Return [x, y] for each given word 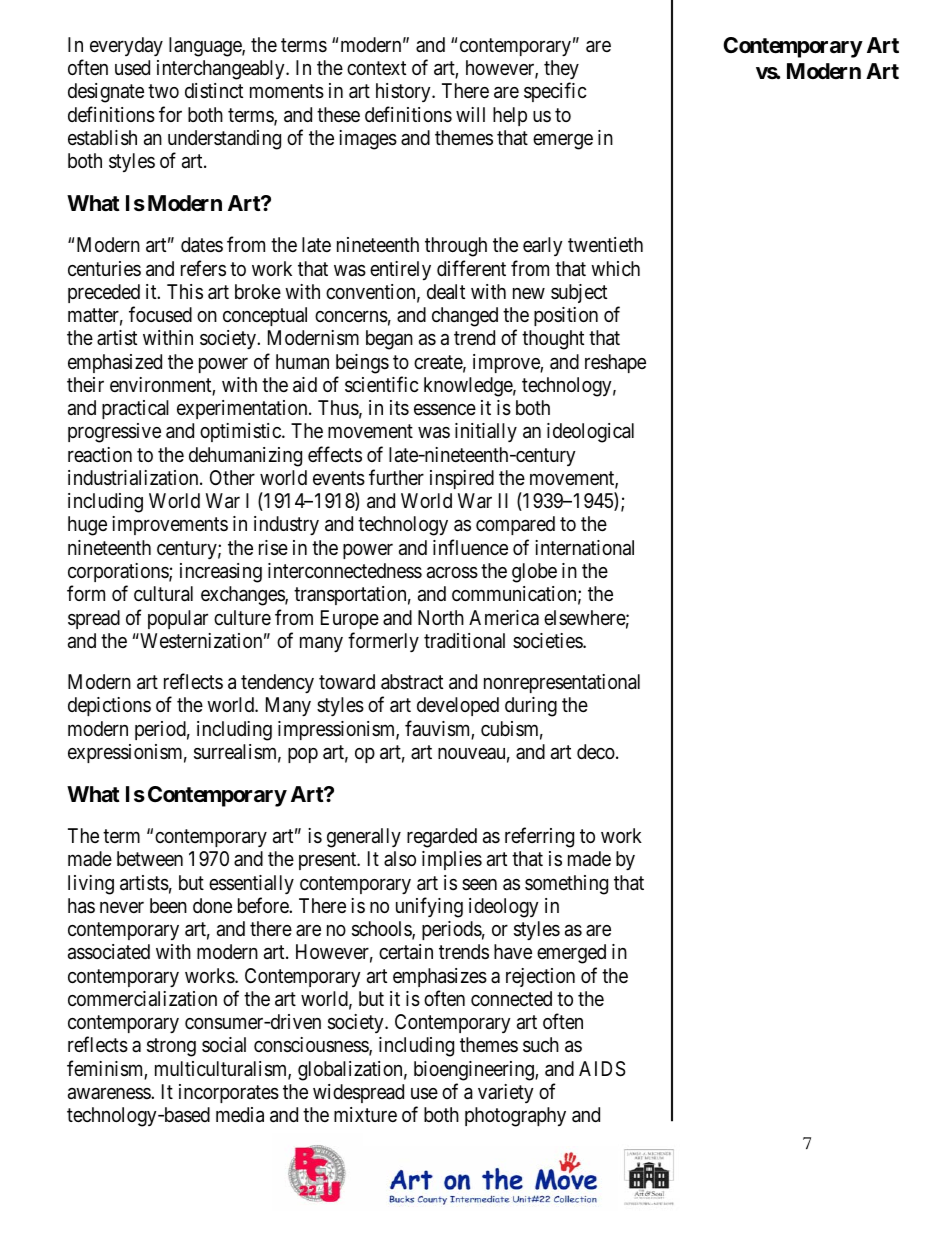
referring [539, 837]
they [561, 69]
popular [178, 619]
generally [364, 838]
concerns [351, 317]
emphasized [115, 363]
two [163, 91]
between [150, 858]
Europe [350, 619]
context [376, 68]
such [541, 1045]
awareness [110, 1094]
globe [534, 573]
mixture [365, 1114]
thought [553, 340]
